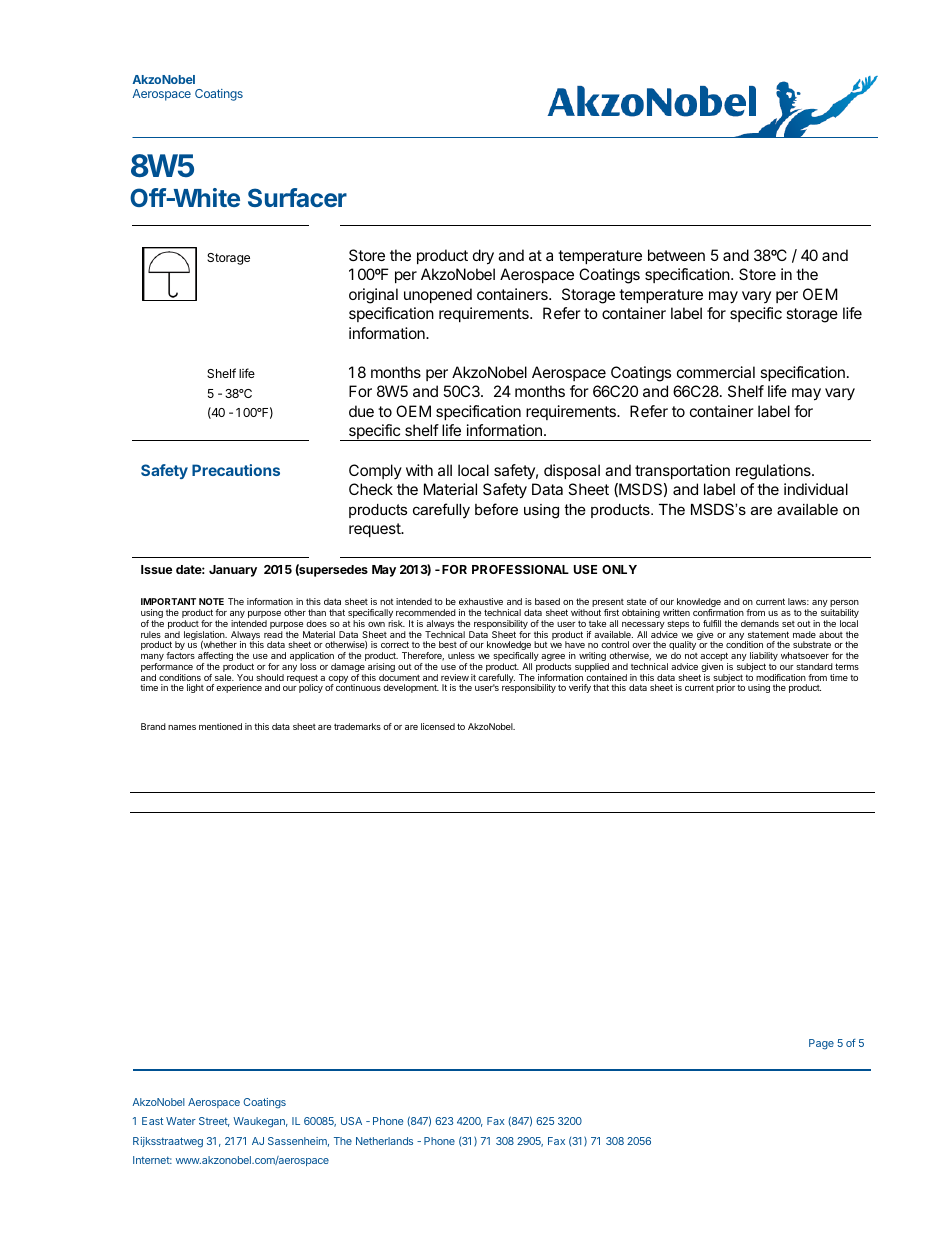 This screenshot has height=1233, width=952. What do you see at coordinates (220, 726) in the screenshot?
I see `mentioned` at bounding box center [220, 726].
